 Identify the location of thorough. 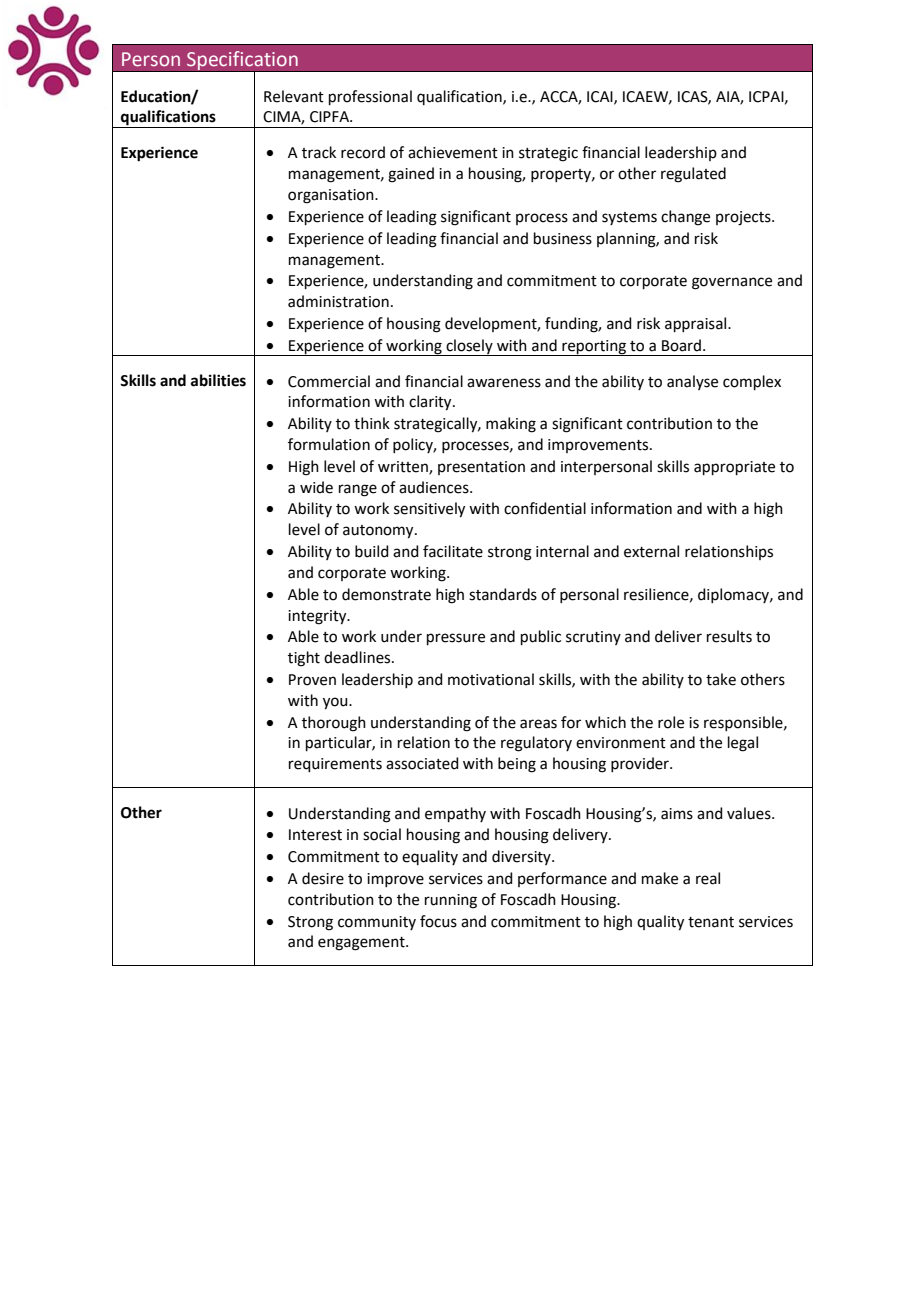
(334, 724).
